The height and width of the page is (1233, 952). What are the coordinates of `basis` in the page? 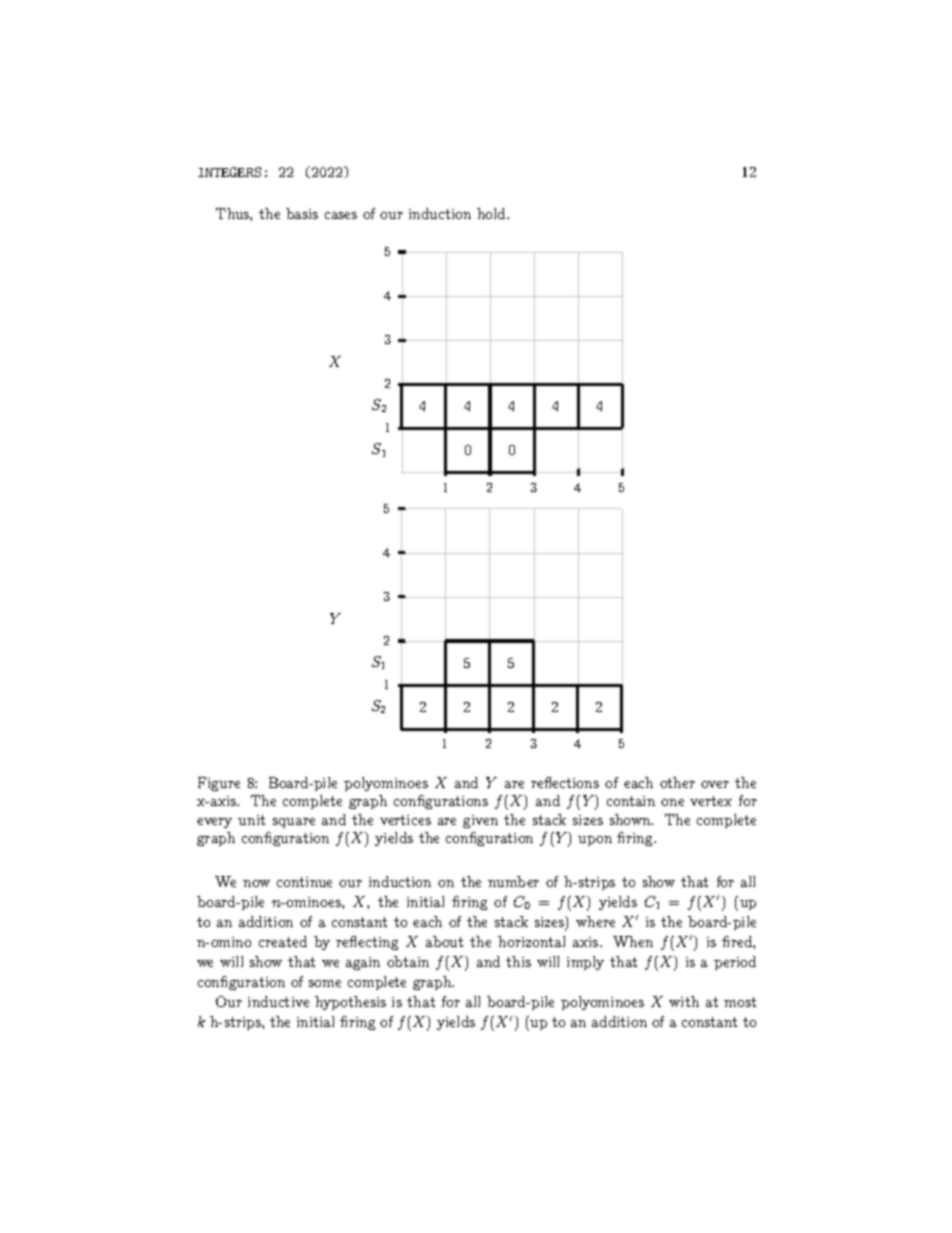 It's located at (302, 213).
